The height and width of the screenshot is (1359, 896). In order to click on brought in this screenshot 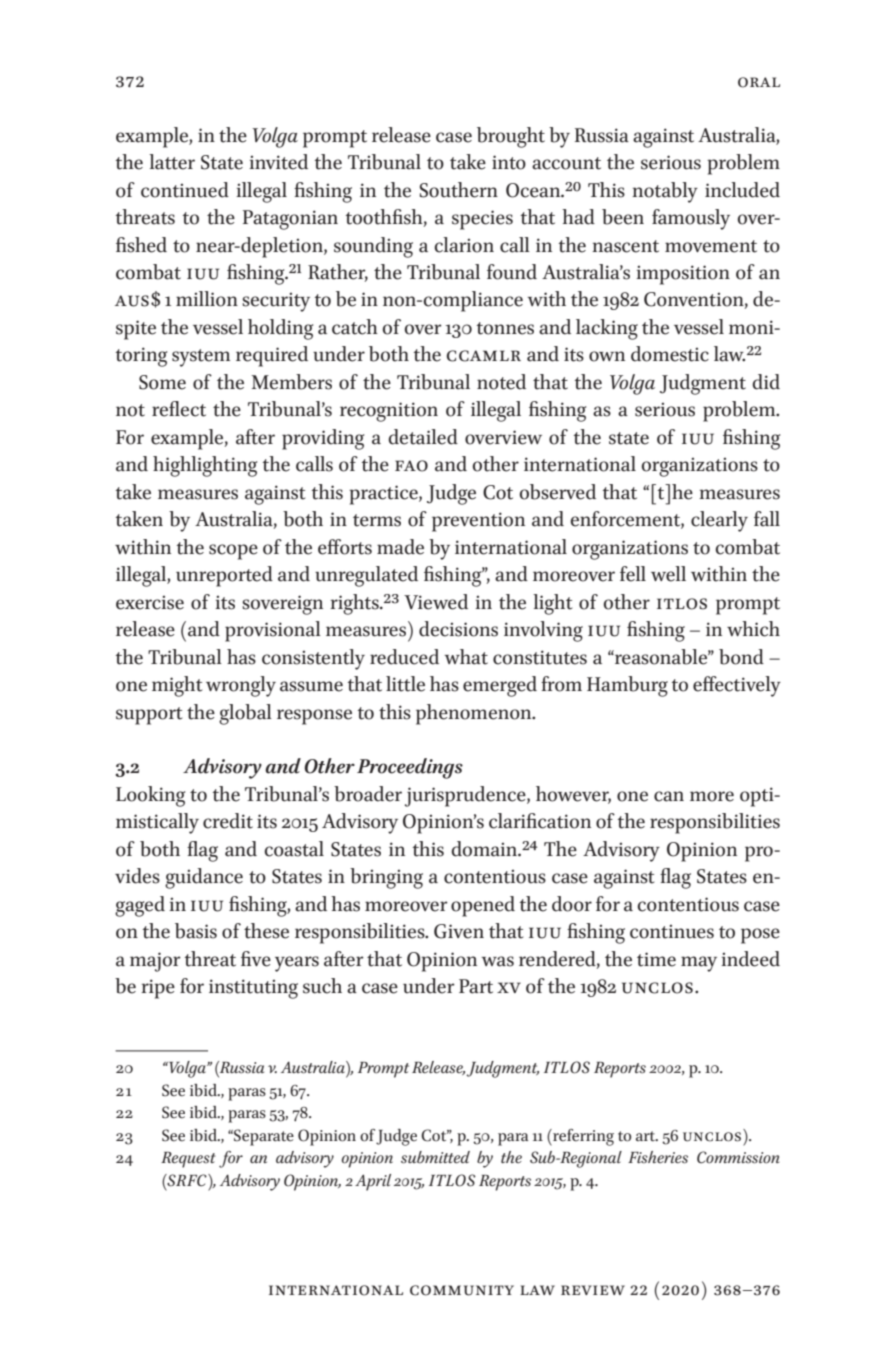, I will do `click(511, 137)`.
